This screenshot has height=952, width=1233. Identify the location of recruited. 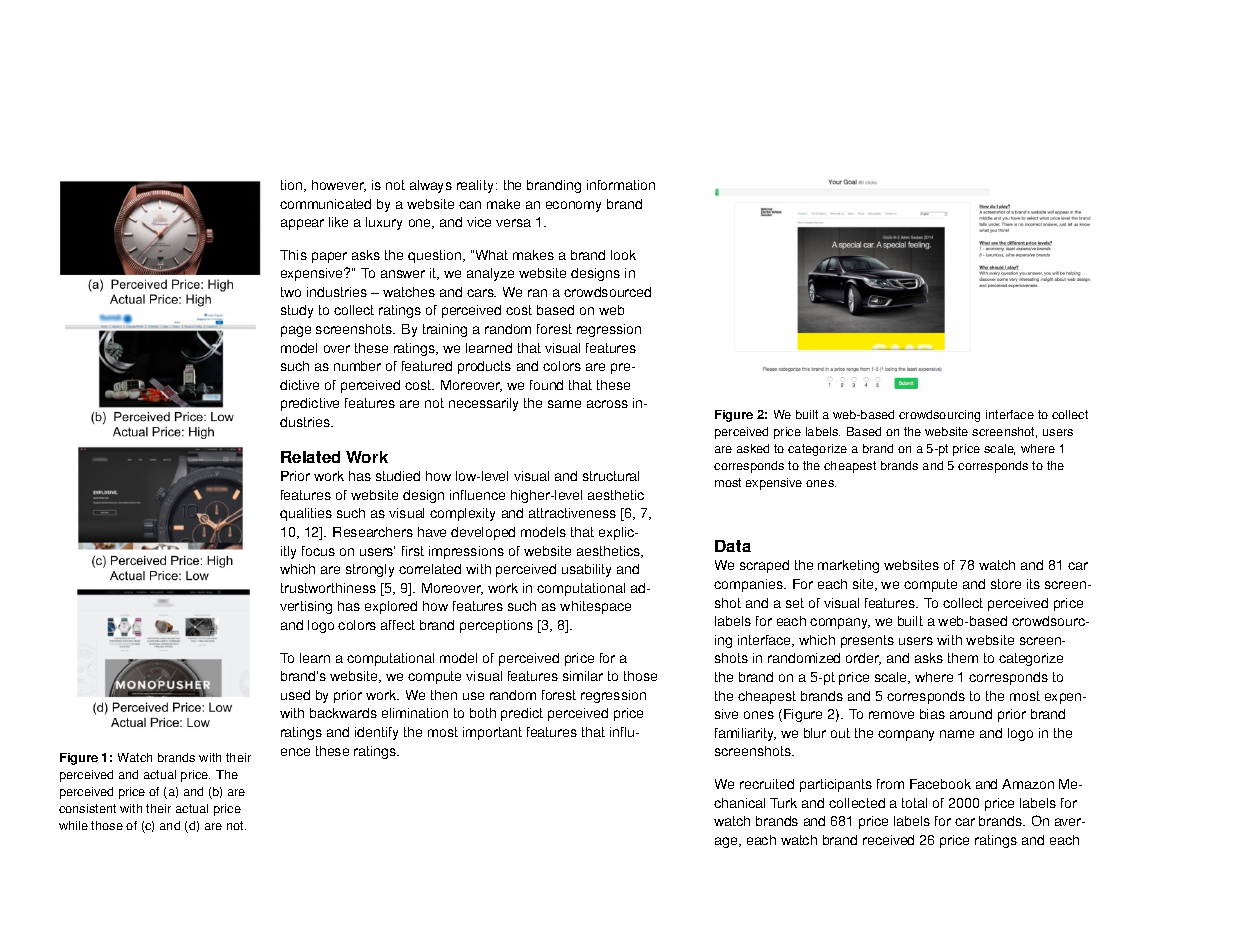
(767, 784).
